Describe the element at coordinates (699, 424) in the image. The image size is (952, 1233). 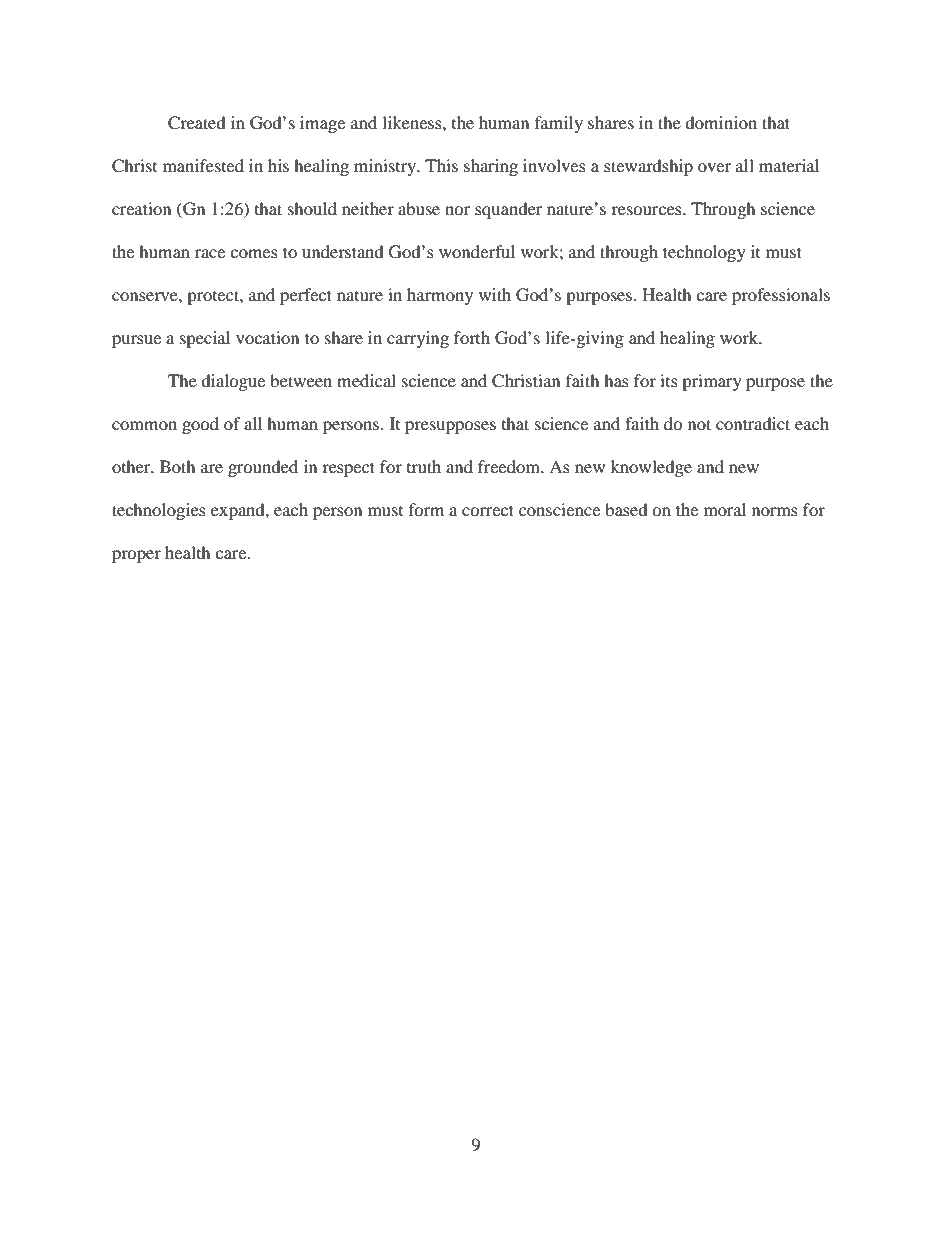
I see `not` at that location.
